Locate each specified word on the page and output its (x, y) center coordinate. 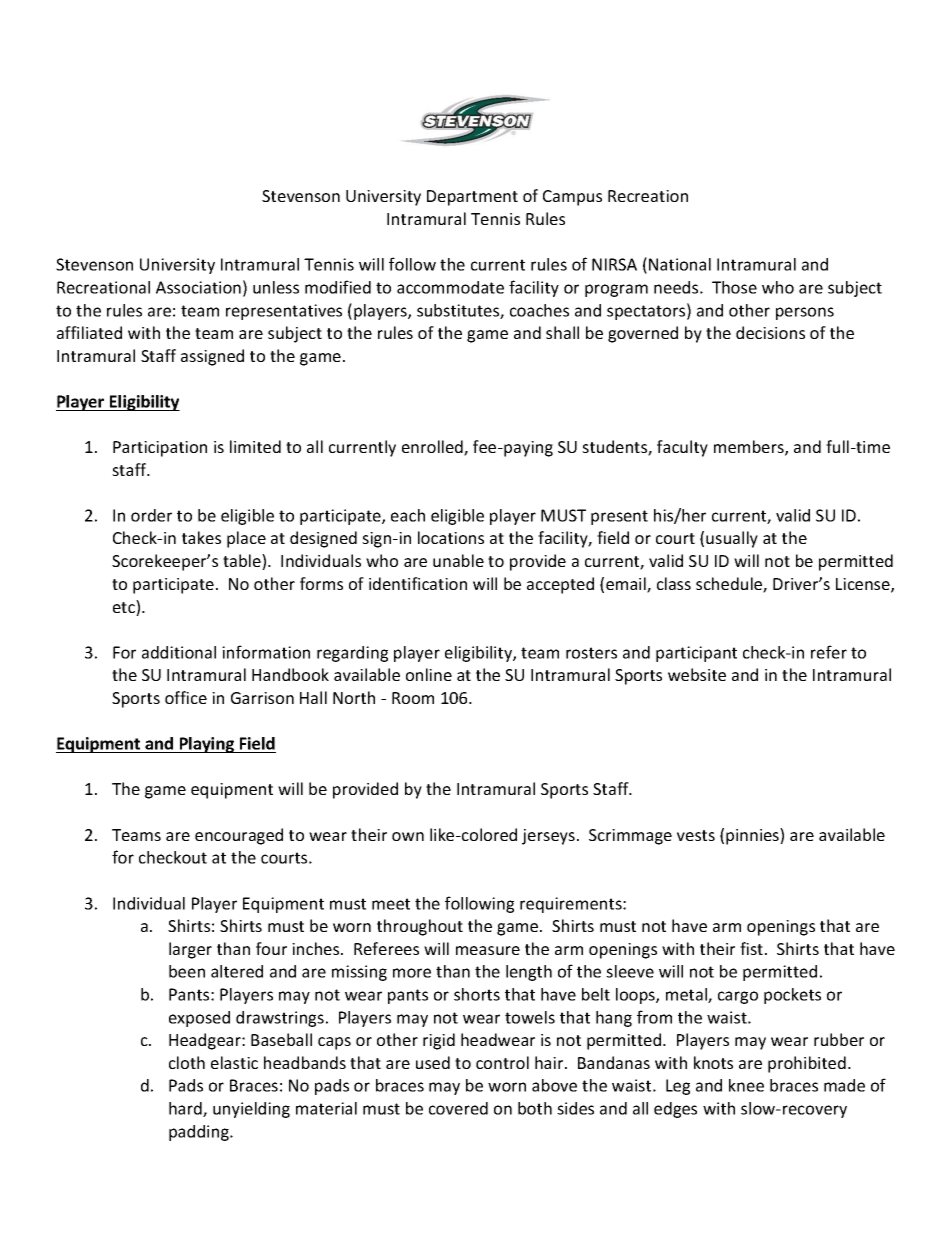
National (680, 264)
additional (179, 652)
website (697, 674)
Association (198, 287)
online (429, 674)
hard (186, 1109)
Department (472, 198)
